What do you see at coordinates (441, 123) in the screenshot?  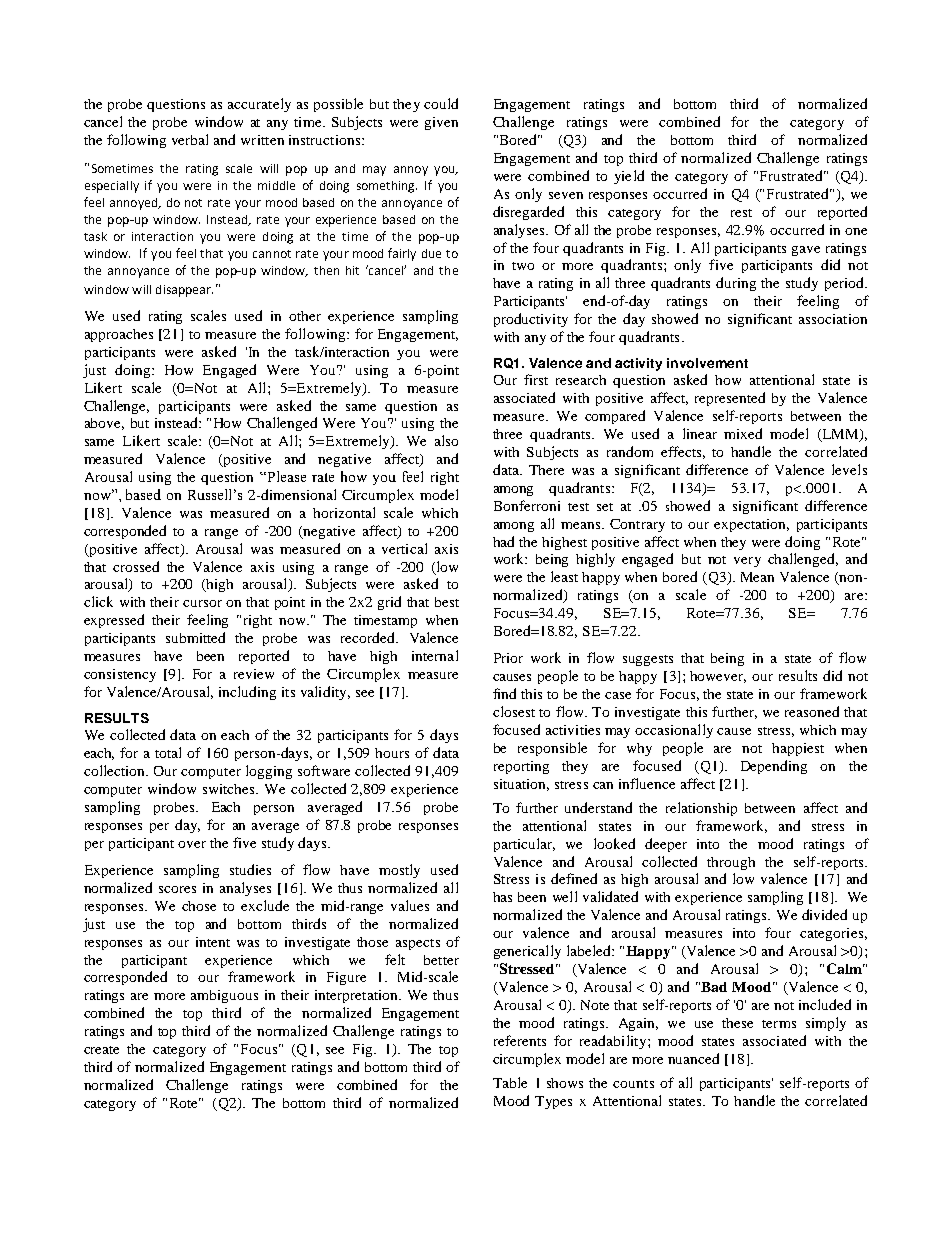 I see `given` at bounding box center [441, 123].
